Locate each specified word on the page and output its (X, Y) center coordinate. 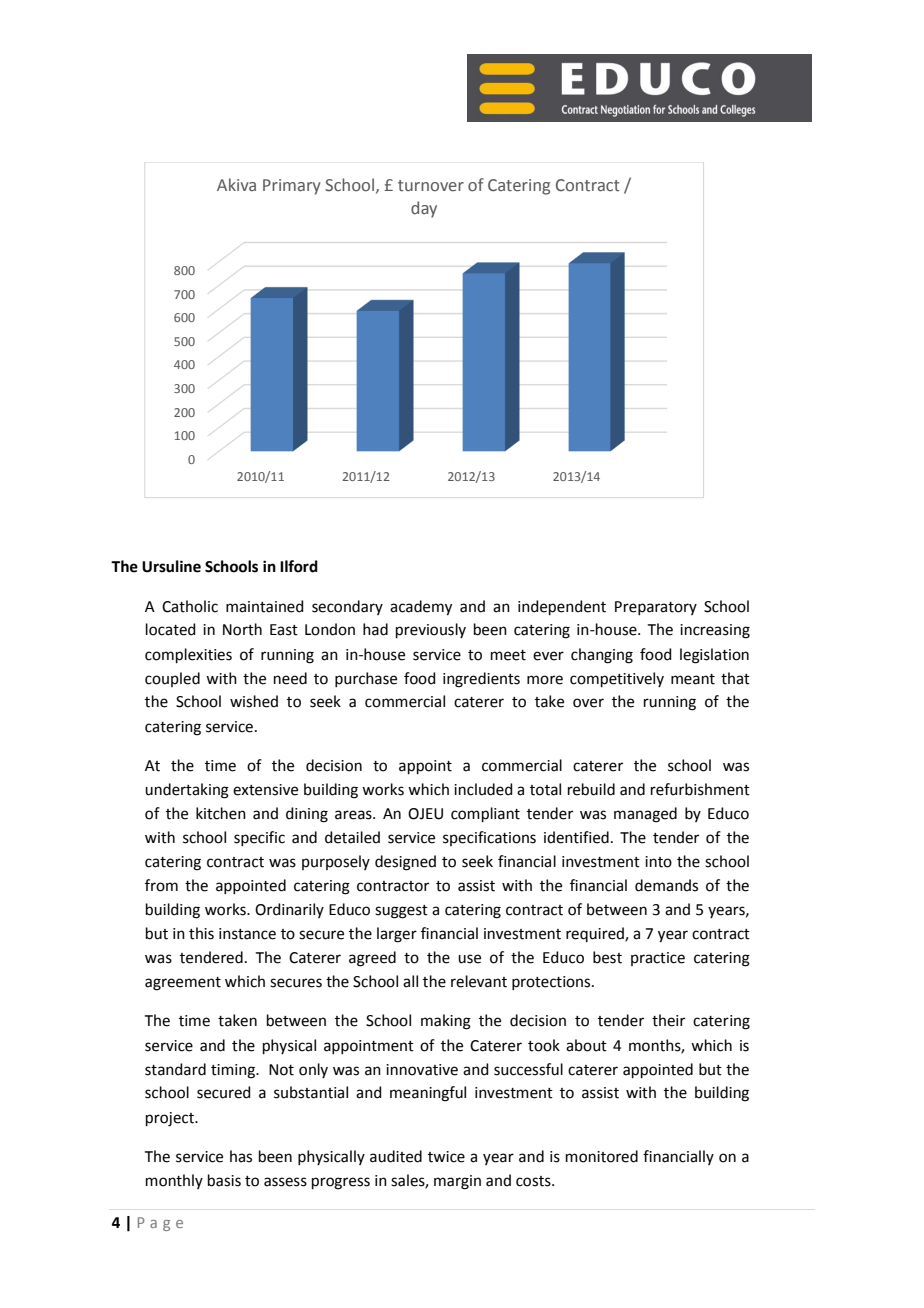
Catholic (190, 606)
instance (247, 934)
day (424, 209)
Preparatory (656, 608)
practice (658, 959)
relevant (479, 981)
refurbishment (700, 789)
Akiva (236, 184)
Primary (292, 187)
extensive (265, 790)
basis (224, 1180)
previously (431, 630)
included (483, 789)
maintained (265, 606)
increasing (715, 631)
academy (421, 608)
